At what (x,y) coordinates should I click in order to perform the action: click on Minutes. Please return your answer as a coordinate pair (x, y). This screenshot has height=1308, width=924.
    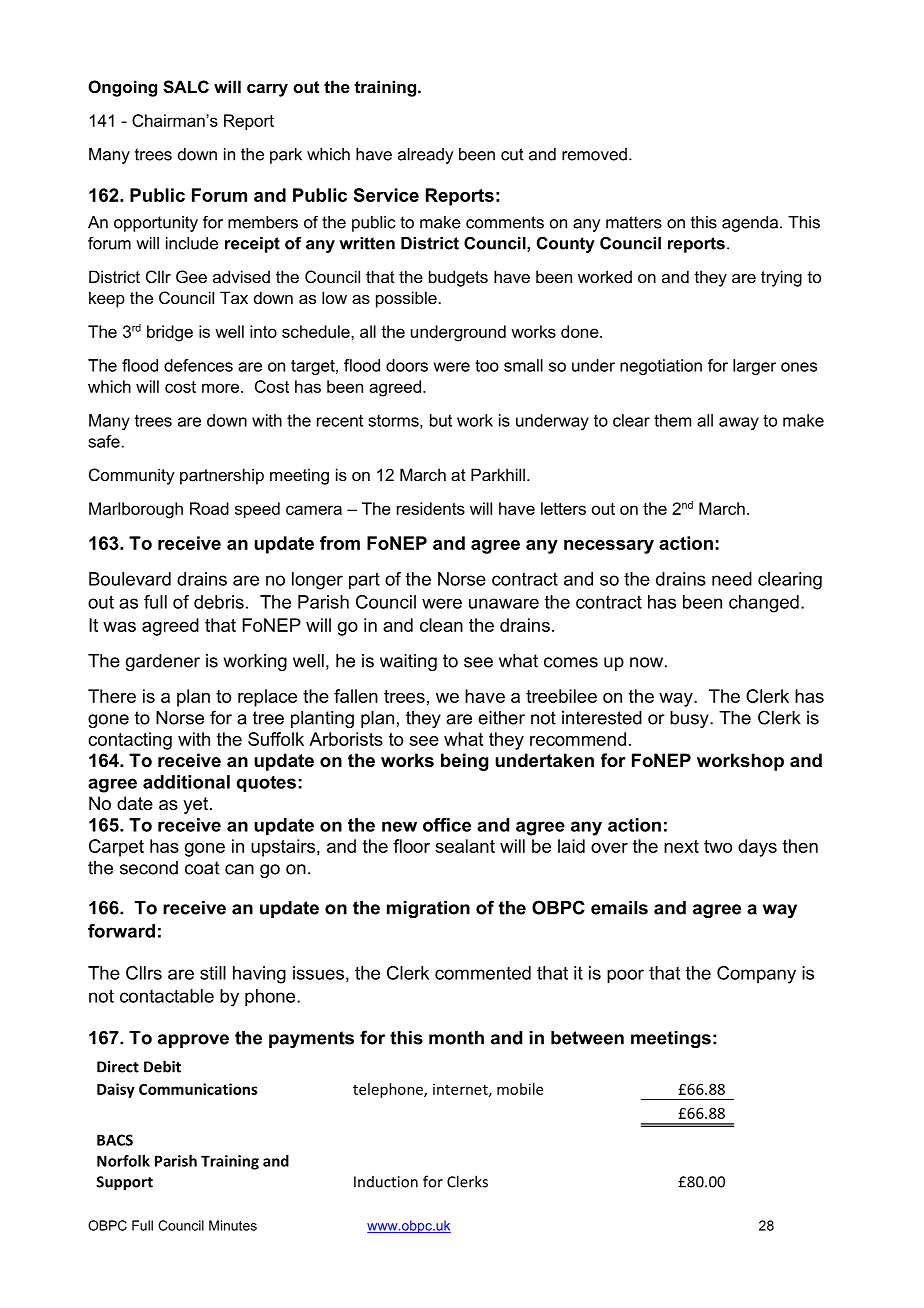
    Looking at the image, I should click on (233, 1225).
